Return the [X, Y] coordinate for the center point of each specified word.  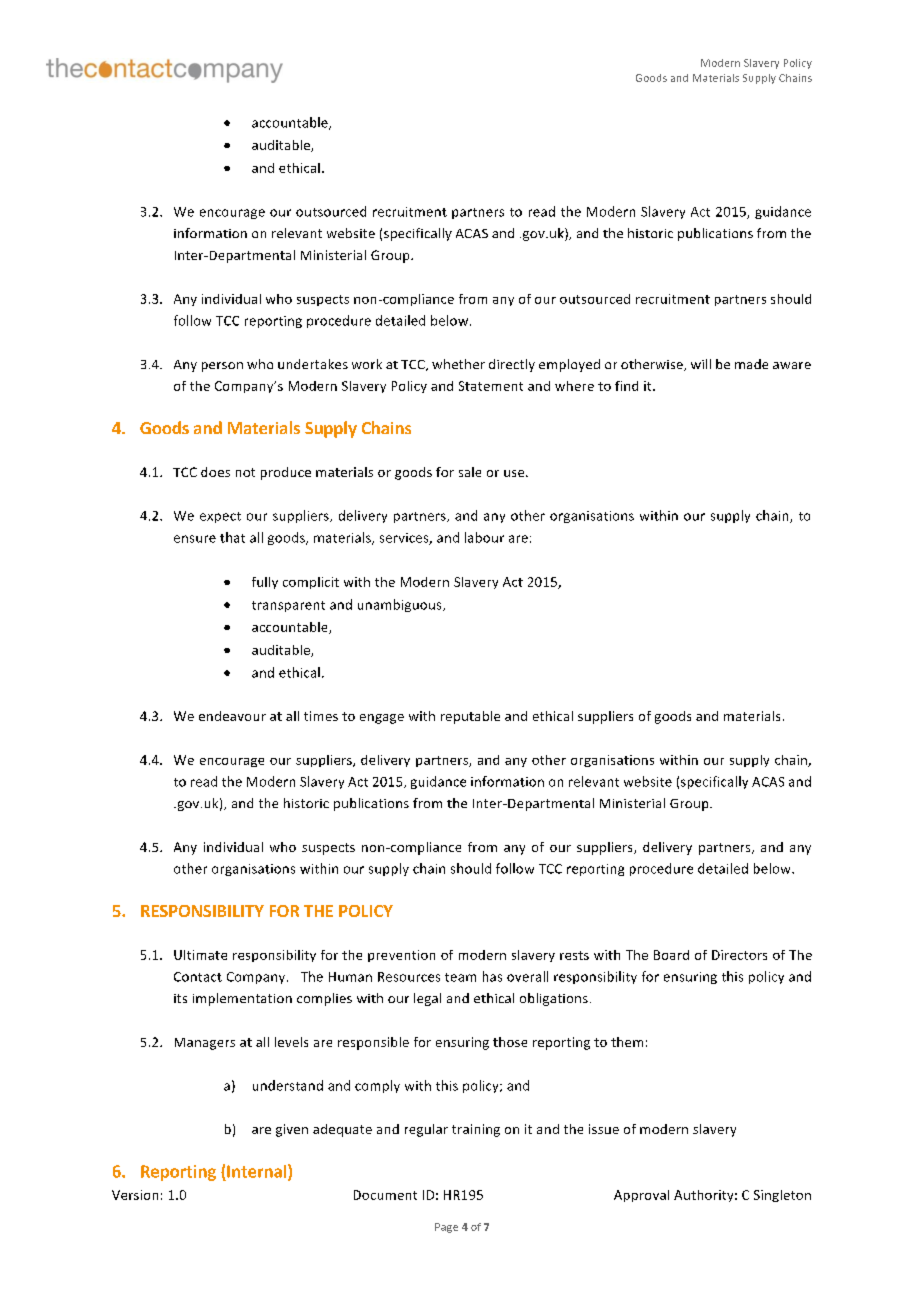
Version [135, 1195]
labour [484, 537]
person [222, 367]
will [701, 364]
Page [446, 1228]
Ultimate [200, 955]
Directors [739, 955]
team [460, 977]
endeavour [232, 716]
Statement [491, 386]
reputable [470, 717]
